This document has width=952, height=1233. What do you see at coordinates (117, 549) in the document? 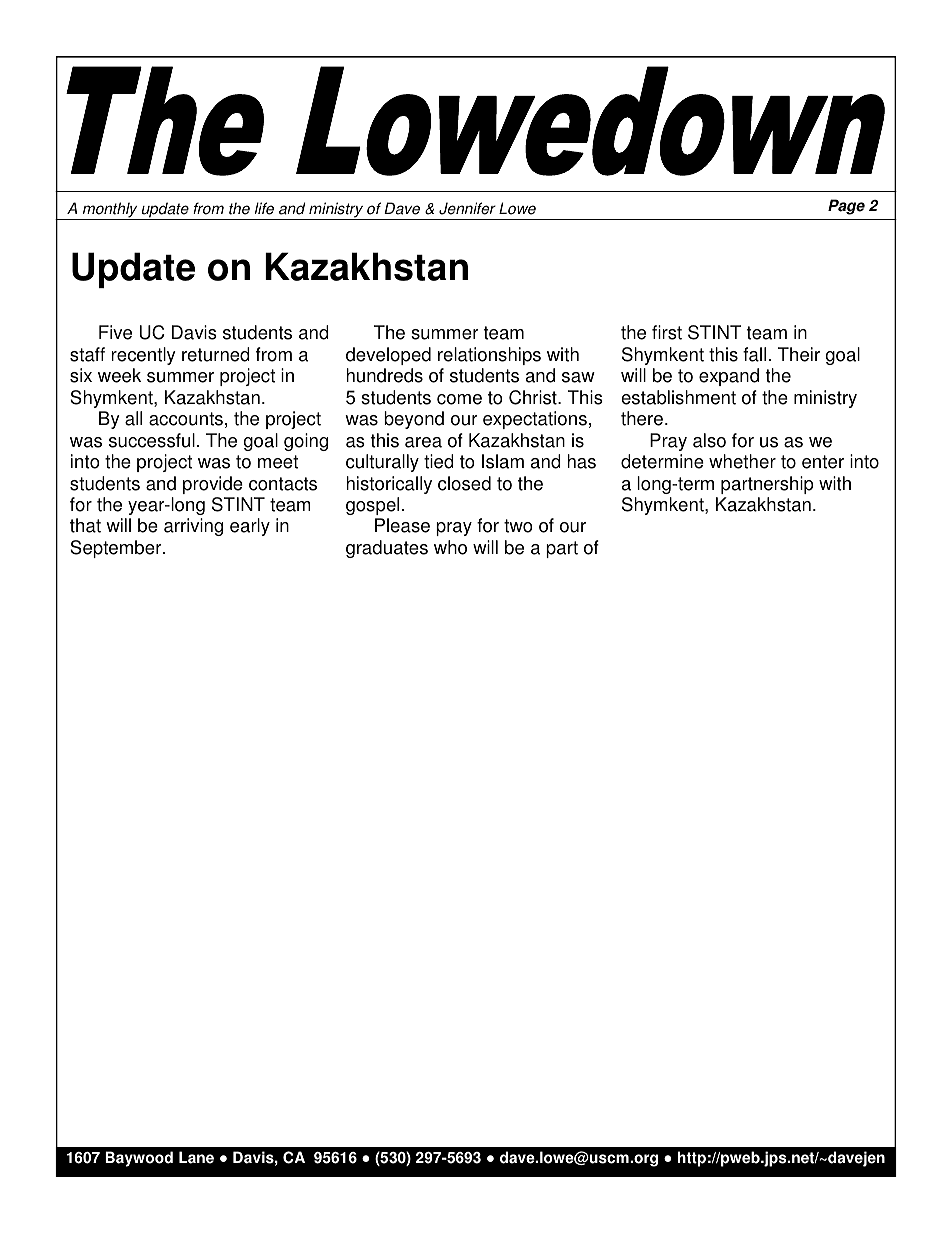
I see `September` at bounding box center [117, 549].
